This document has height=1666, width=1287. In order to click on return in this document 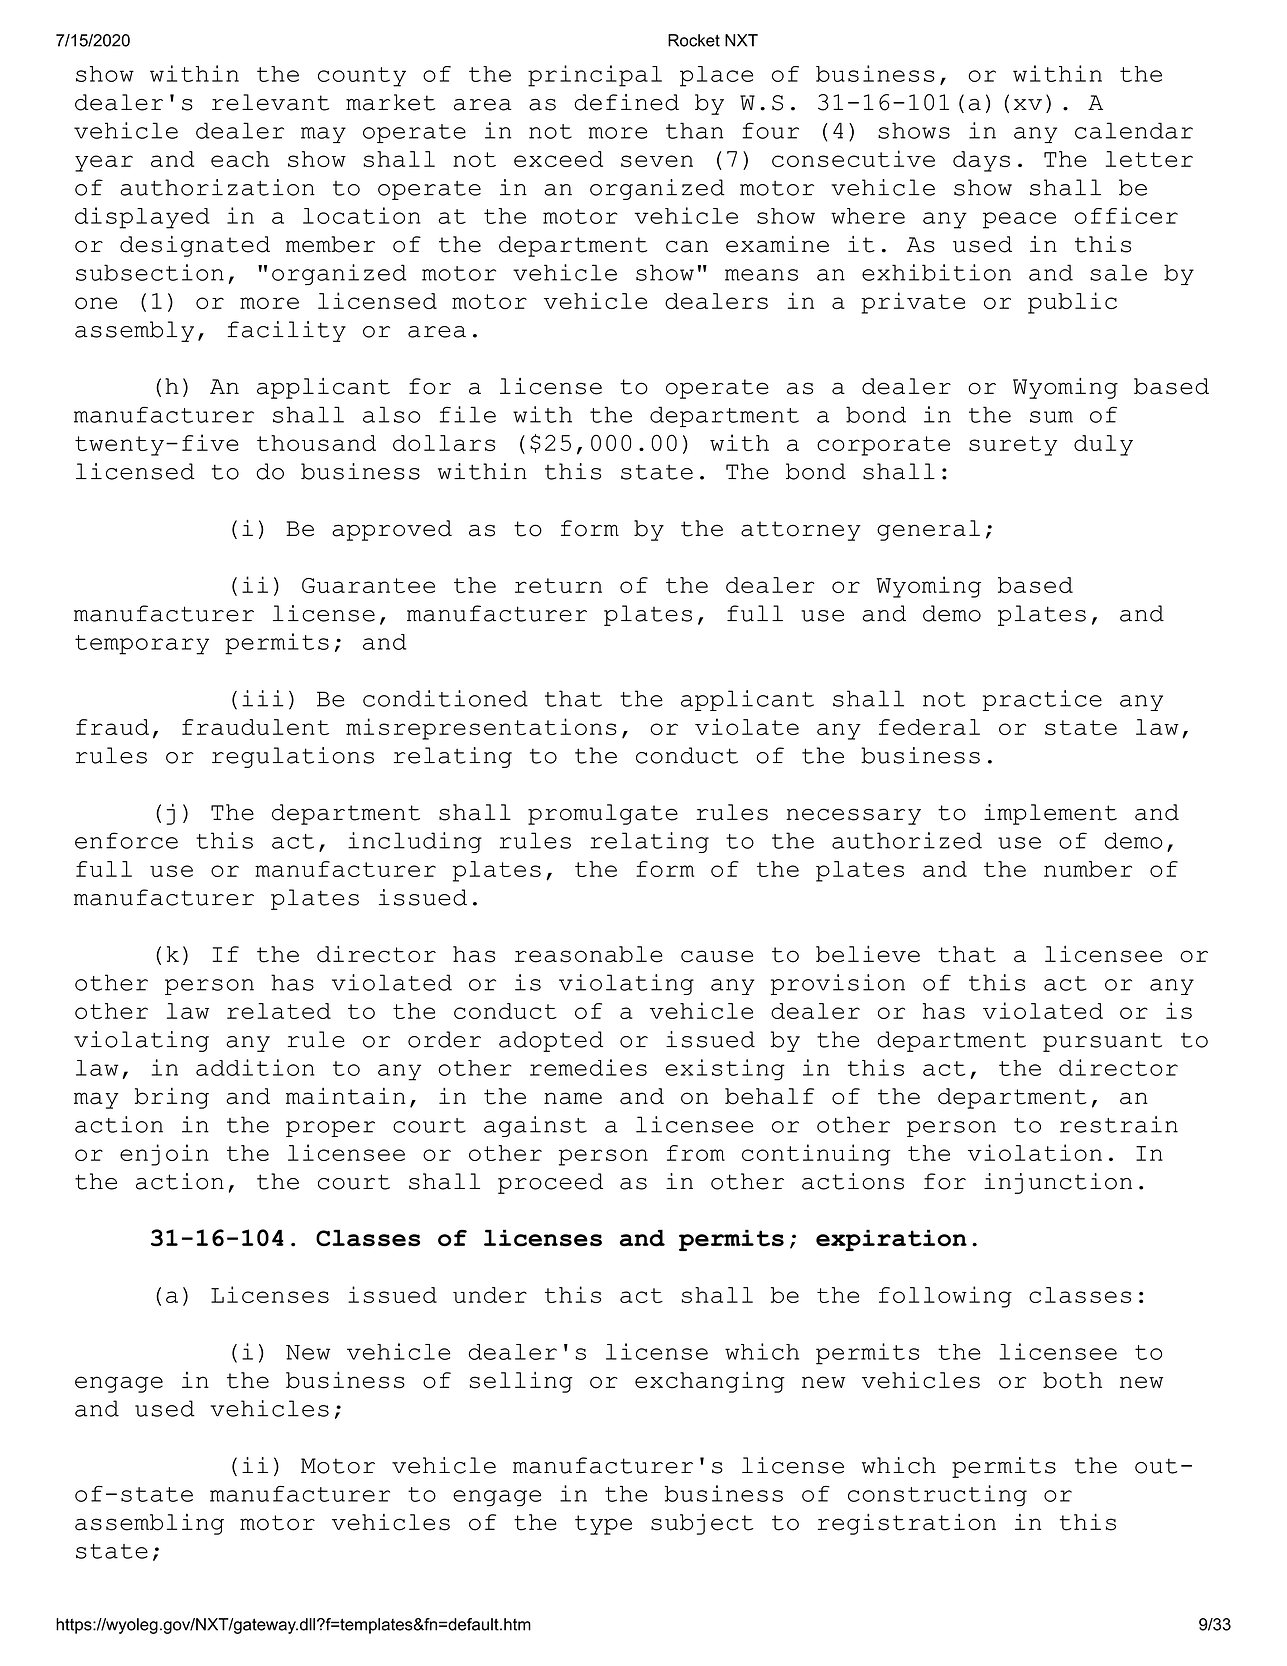, I will do `click(558, 585)`.
